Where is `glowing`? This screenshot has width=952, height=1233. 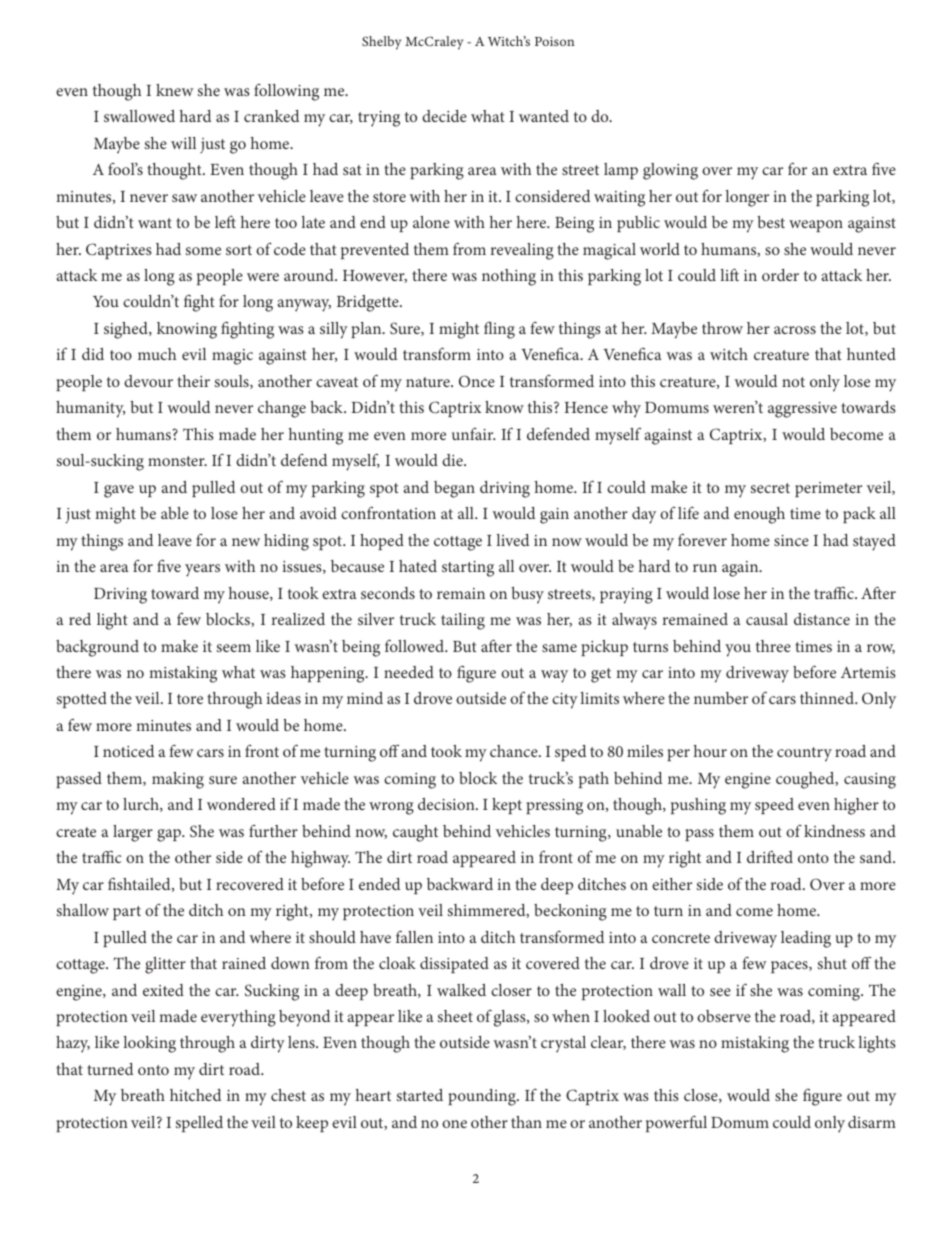
glowing is located at coordinates (670, 171).
